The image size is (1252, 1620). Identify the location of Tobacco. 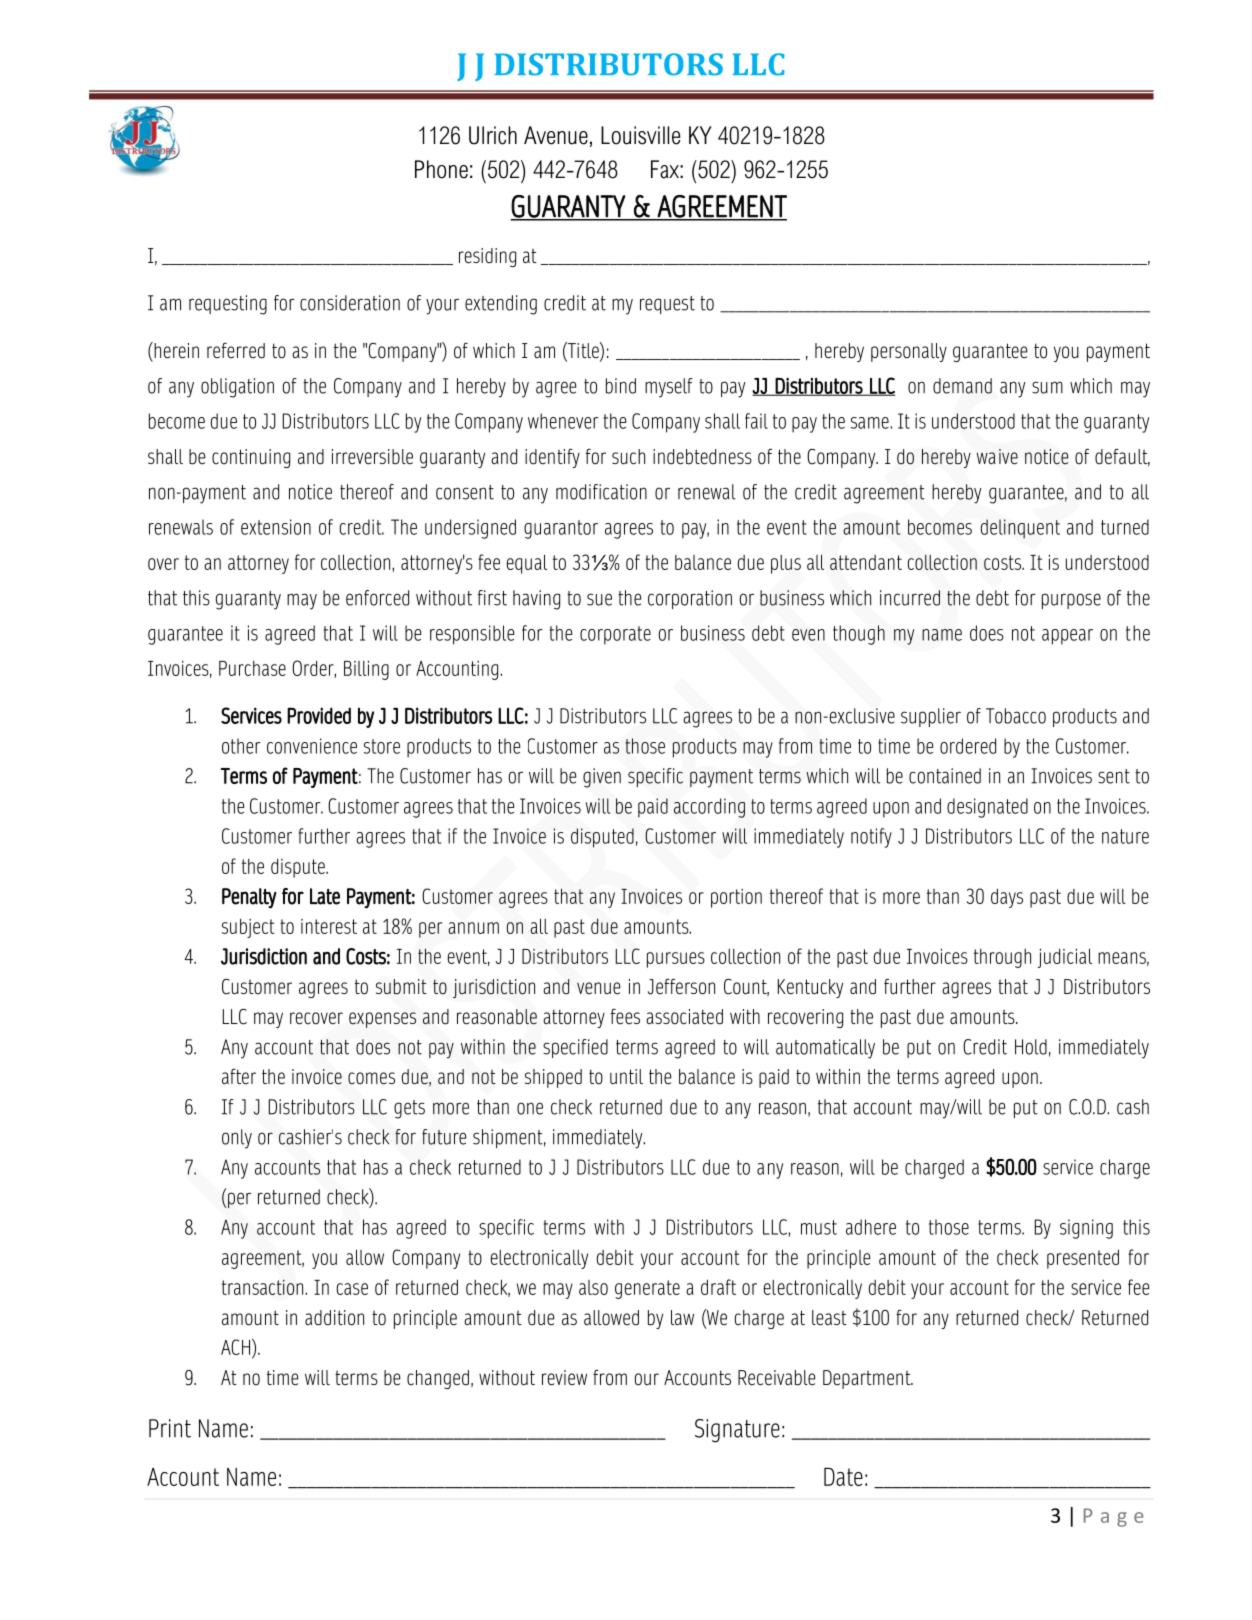
(1016, 716).
